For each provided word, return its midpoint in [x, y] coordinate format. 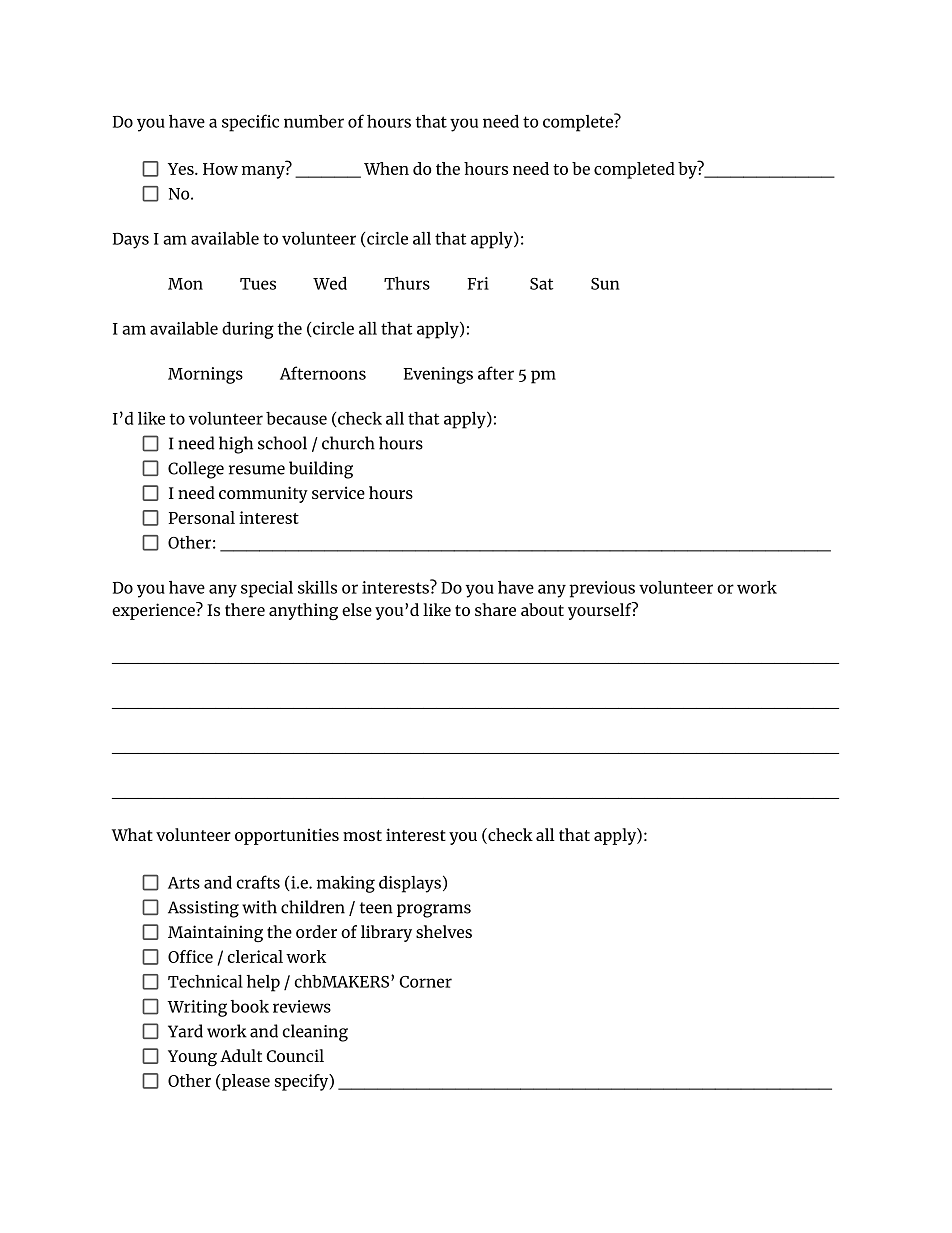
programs [434, 911]
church [348, 443]
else [357, 609]
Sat [541, 284]
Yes [182, 169]
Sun [605, 284]
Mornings [205, 375]
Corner [425, 982]
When [386, 168]
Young [192, 1058]
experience [154, 611]
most [362, 835]
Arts [184, 883]
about [542, 609]
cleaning [315, 1033]
